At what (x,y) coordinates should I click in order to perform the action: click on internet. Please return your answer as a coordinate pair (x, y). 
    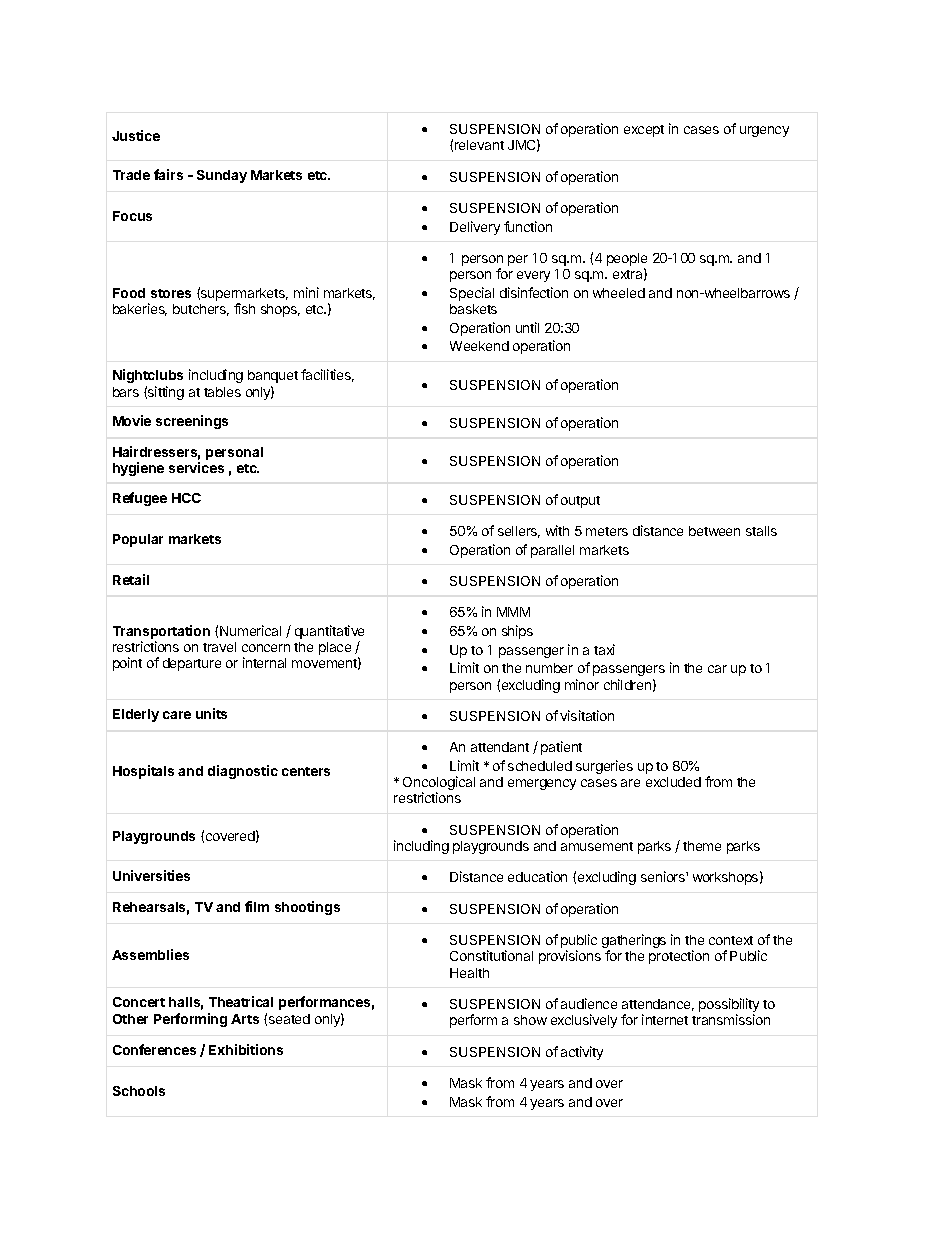
    Looking at the image, I should click on (665, 1019).
